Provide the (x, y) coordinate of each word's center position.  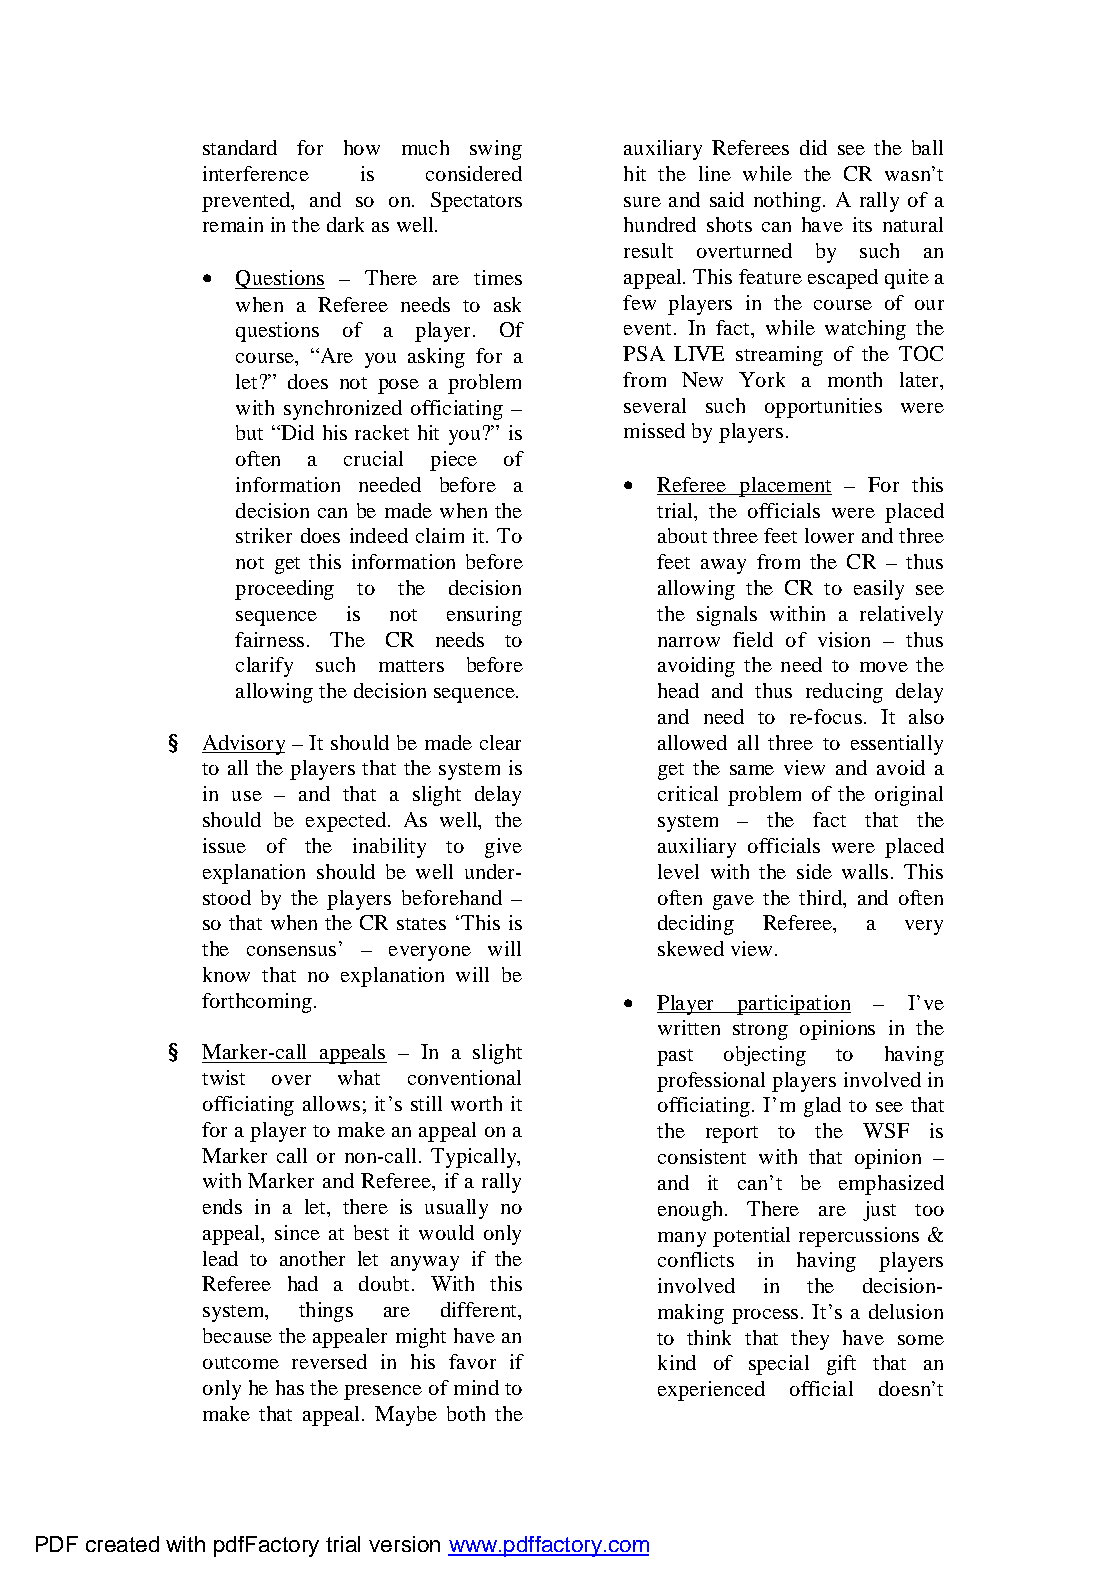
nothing (787, 202)
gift (841, 1365)
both (466, 1413)
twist (223, 1077)
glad (822, 1107)
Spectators (476, 202)
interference (256, 173)
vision (844, 639)
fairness (269, 639)
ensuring (484, 616)
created (122, 1544)
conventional (464, 1077)
